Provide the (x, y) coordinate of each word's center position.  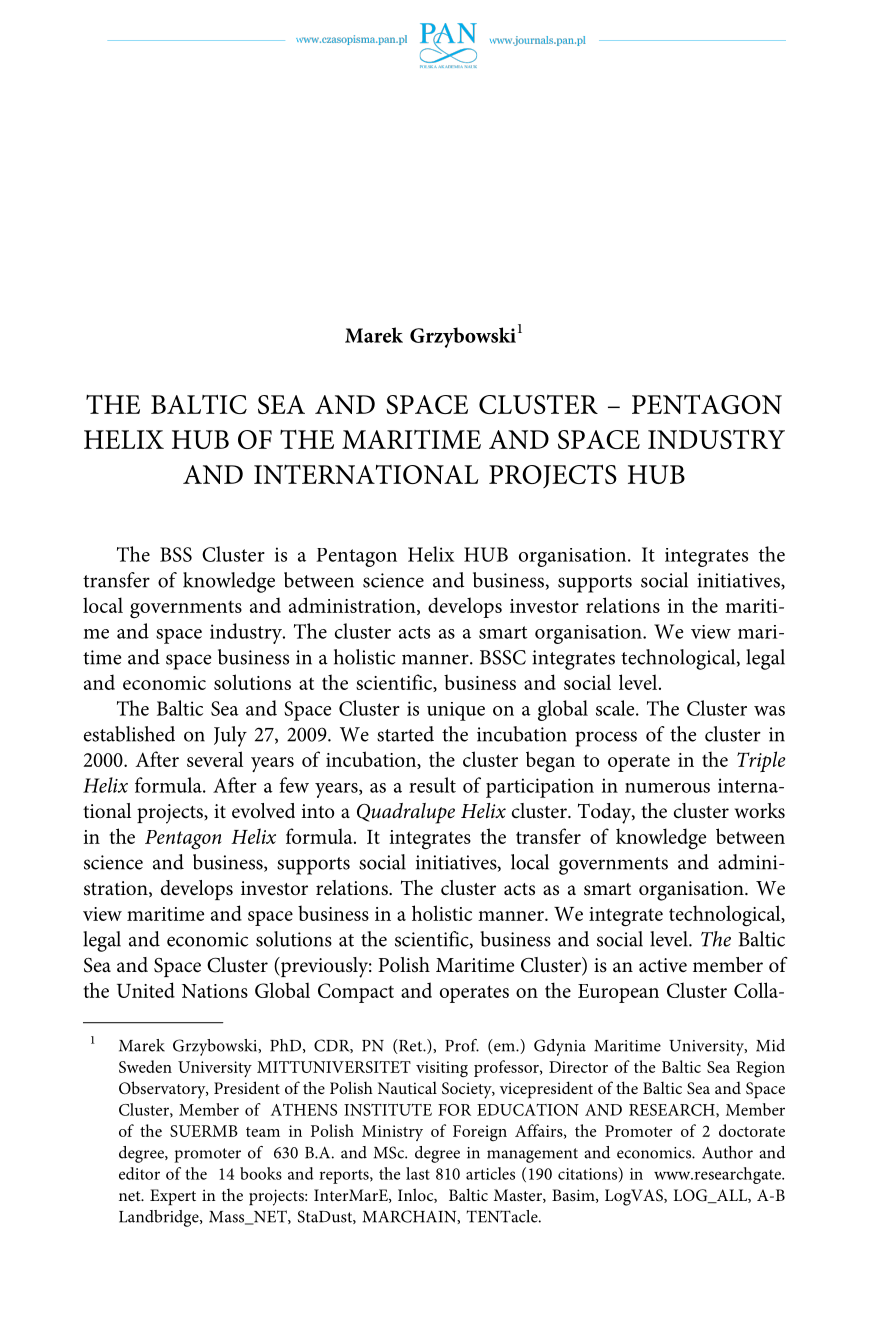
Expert (173, 1197)
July (230, 736)
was (769, 711)
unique (456, 711)
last (418, 1173)
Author (727, 1152)
